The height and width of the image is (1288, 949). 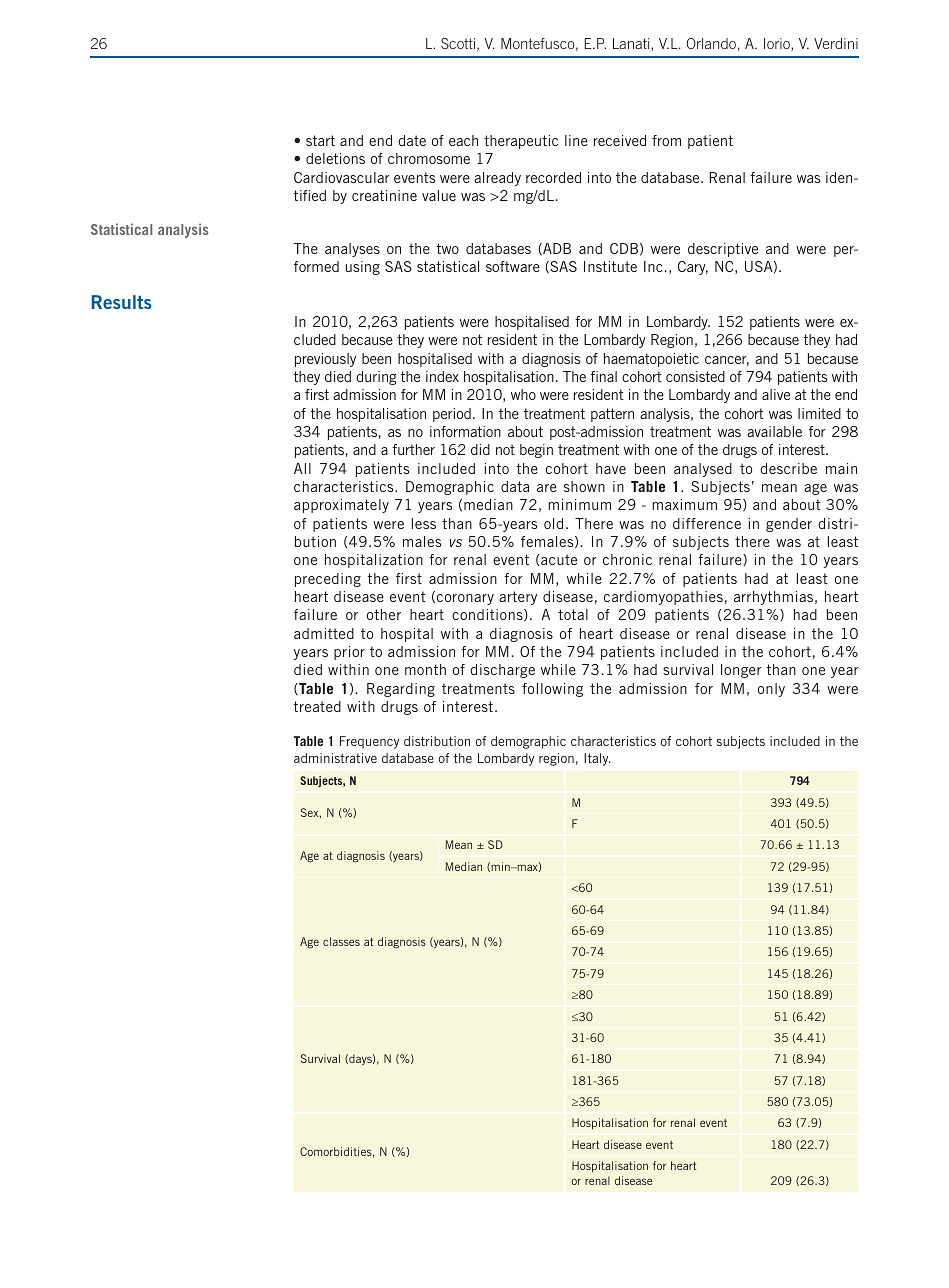 What do you see at coordinates (480, 449) in the image?
I see `did` at bounding box center [480, 449].
